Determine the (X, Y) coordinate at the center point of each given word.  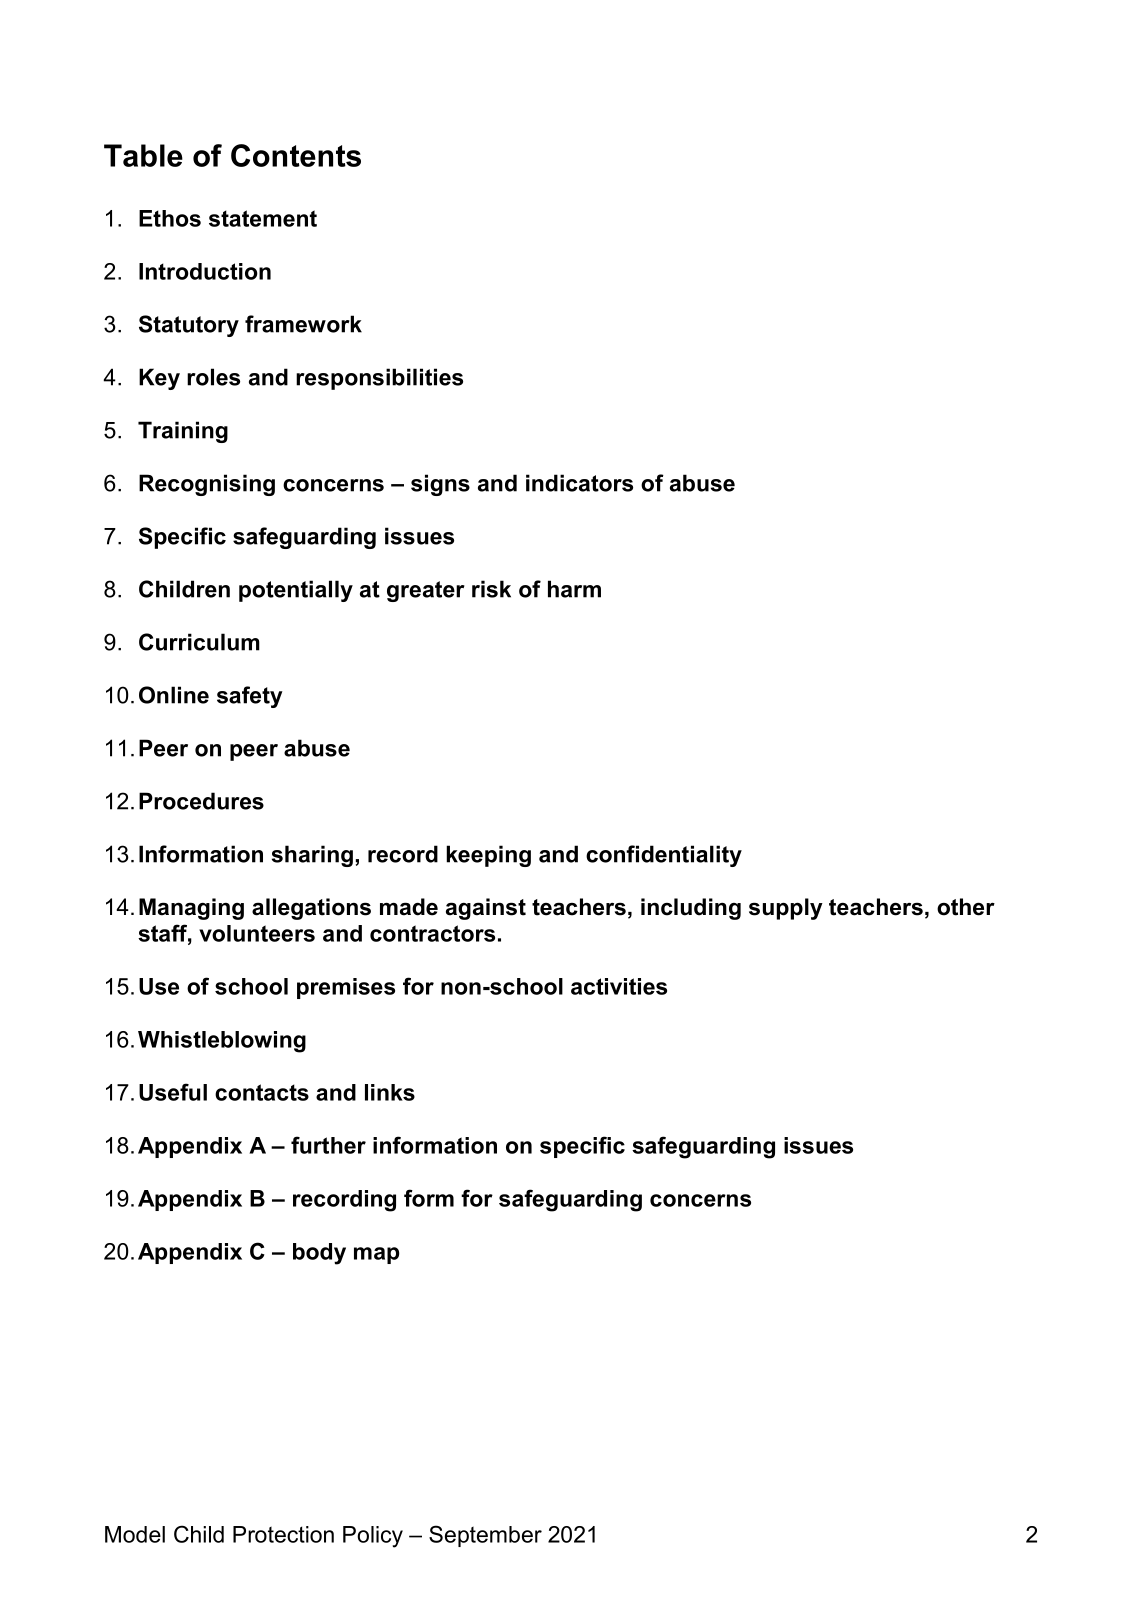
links (390, 1092)
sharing (312, 856)
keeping (488, 856)
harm (574, 589)
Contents (296, 155)
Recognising (207, 485)
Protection (283, 1534)
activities (619, 986)
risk (491, 589)
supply (786, 909)
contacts (262, 1092)
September (485, 1536)
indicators (579, 483)
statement (263, 218)
